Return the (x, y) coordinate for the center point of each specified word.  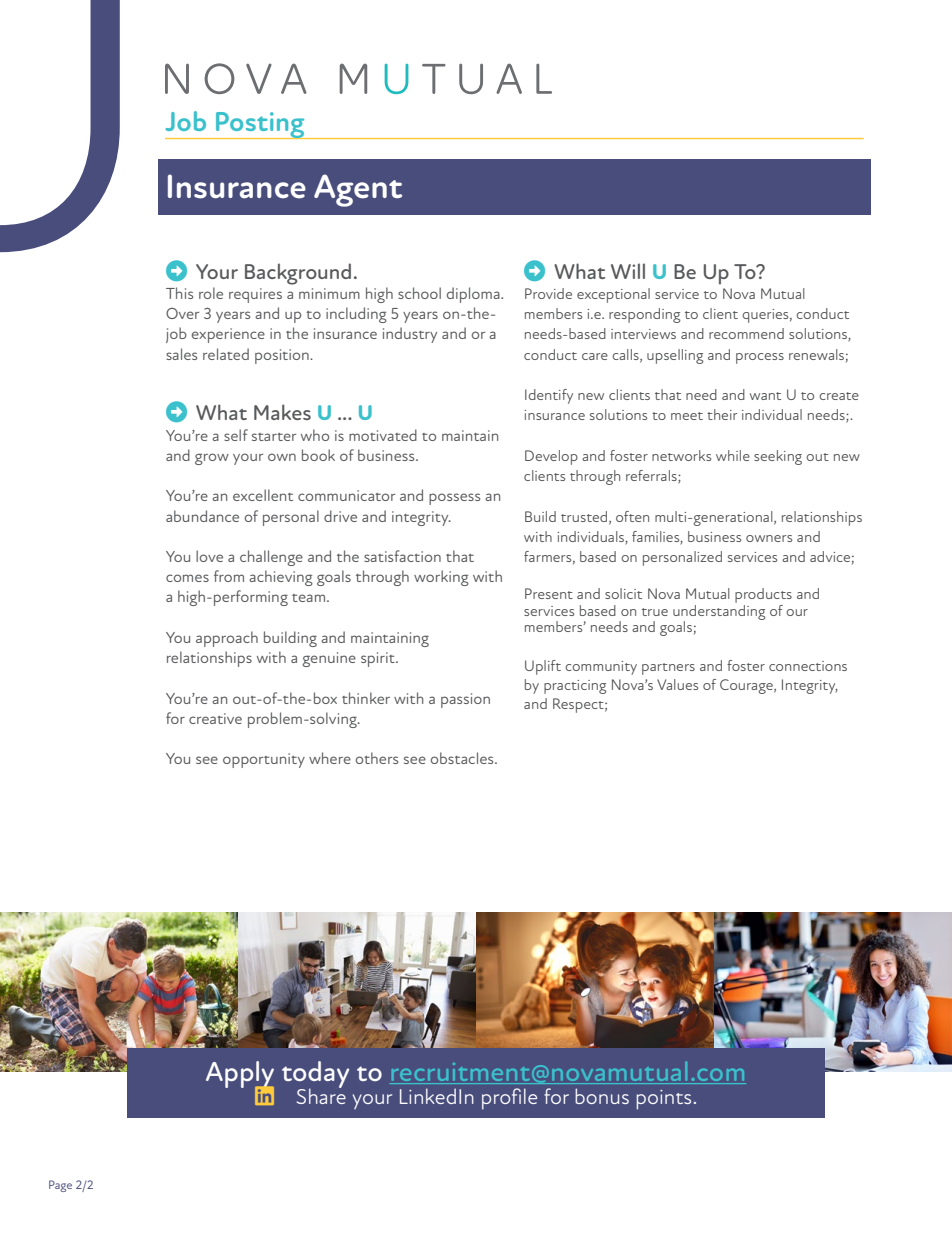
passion (465, 700)
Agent (358, 190)
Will (628, 271)
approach (227, 639)
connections (808, 666)
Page (60, 1186)
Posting (260, 125)
